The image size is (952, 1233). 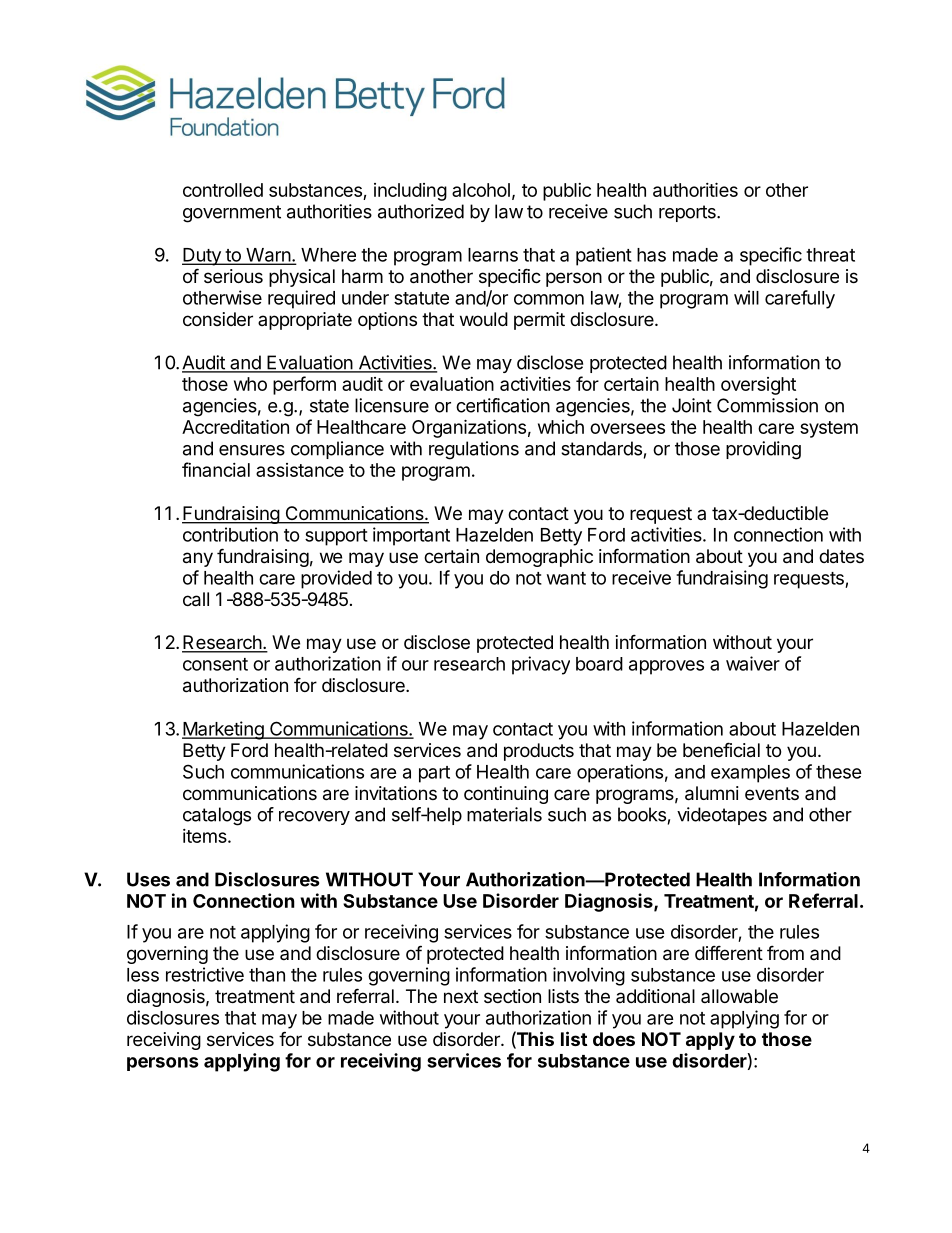 I want to click on waiver, so click(x=753, y=663).
